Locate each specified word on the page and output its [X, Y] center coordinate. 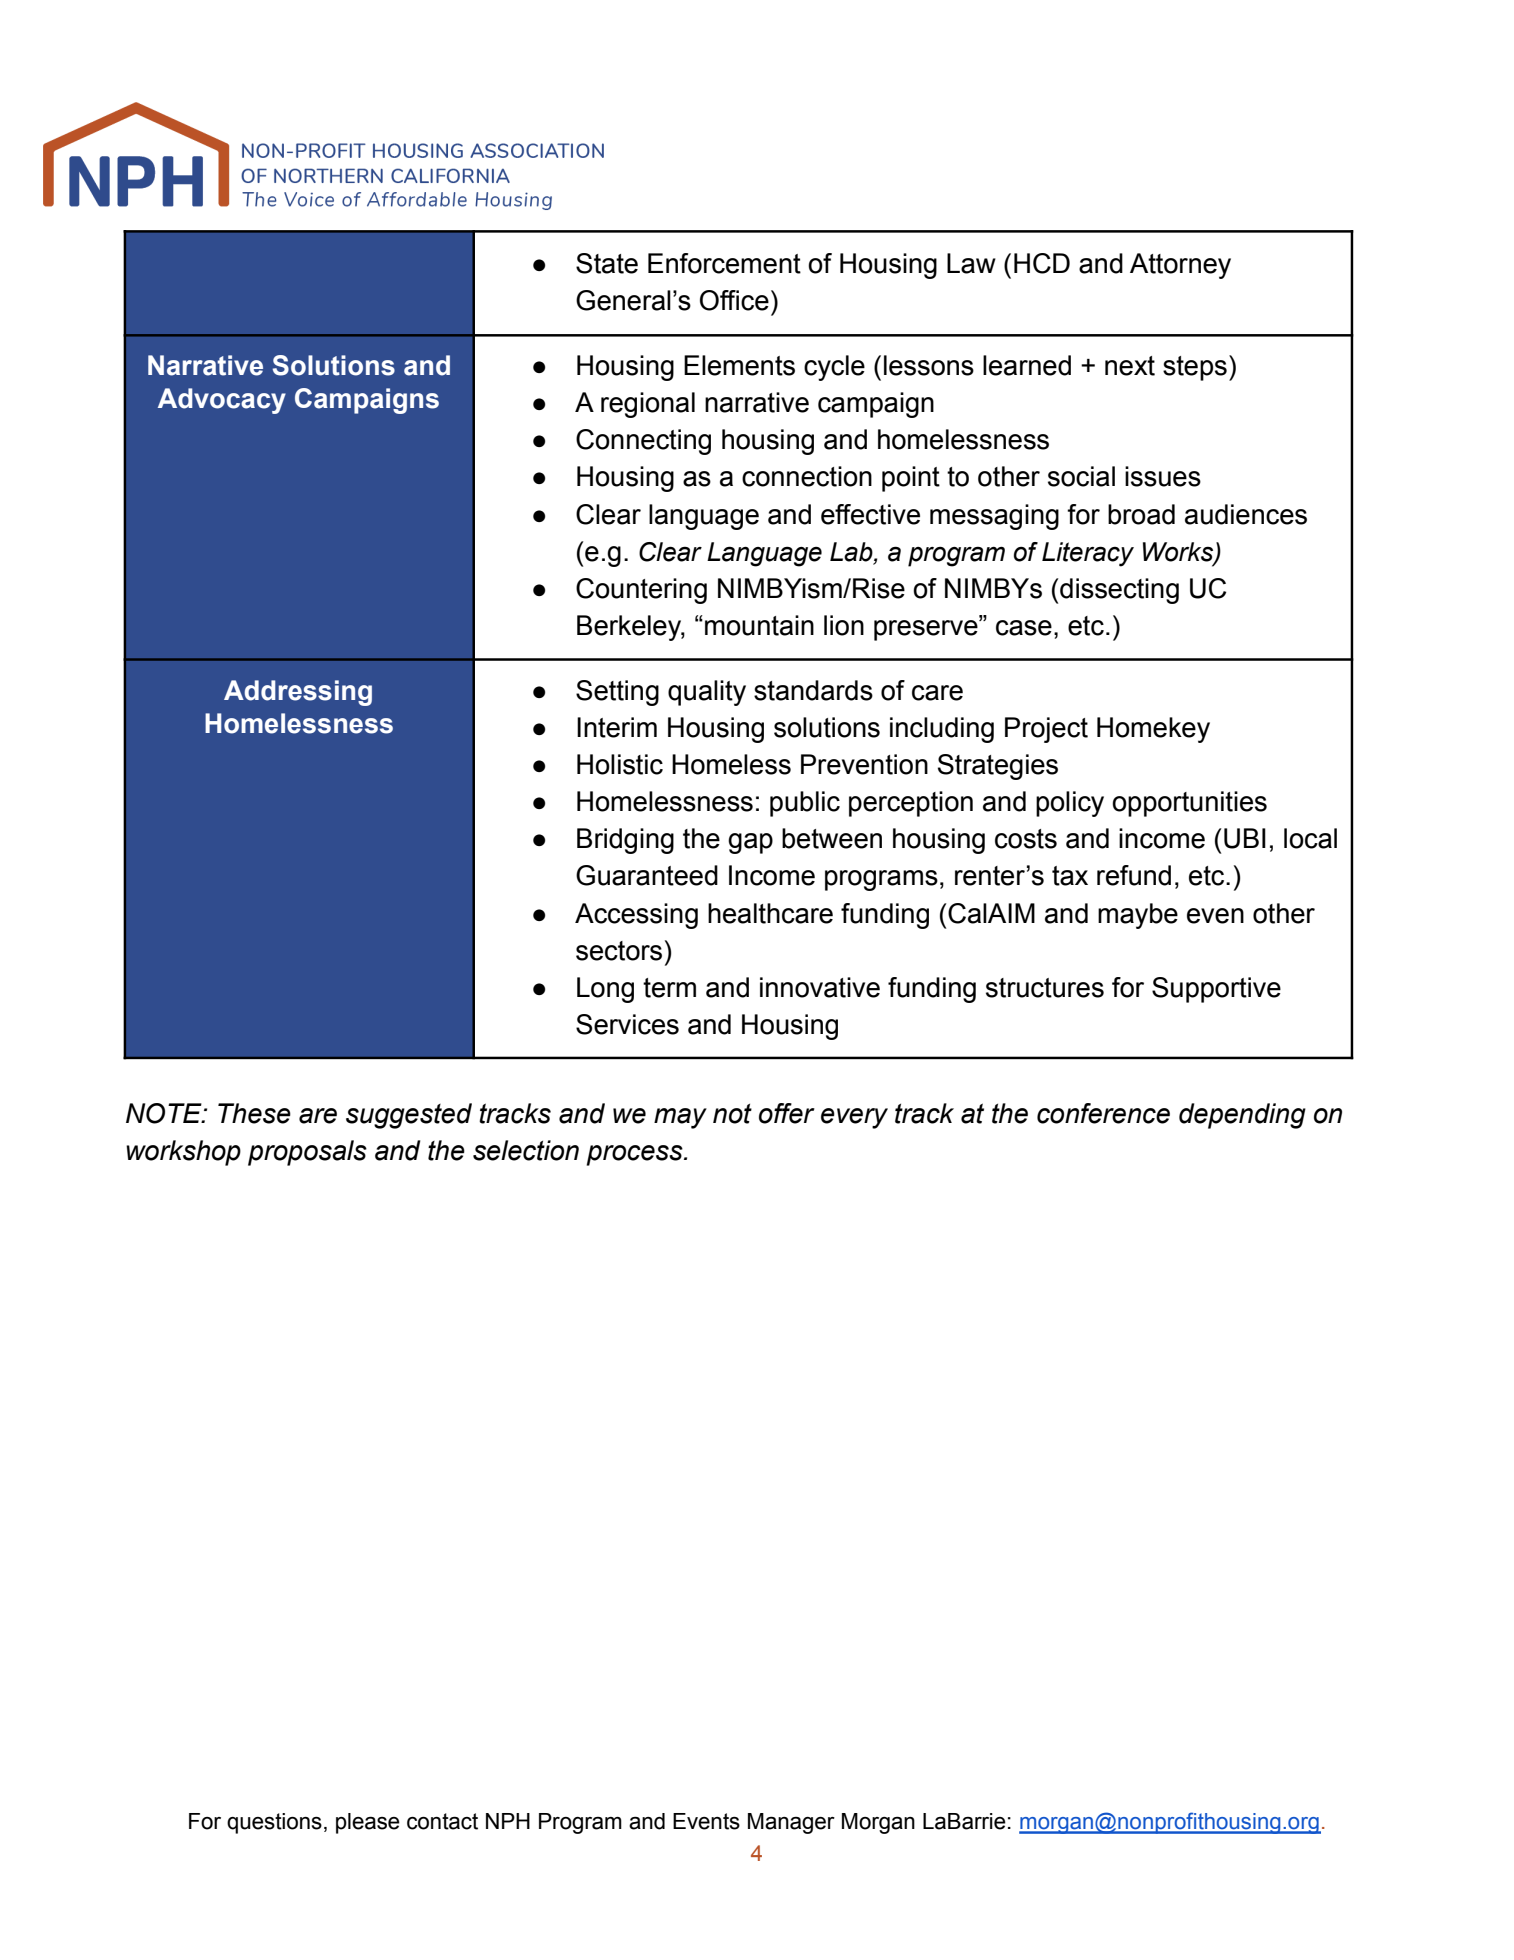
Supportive [1216, 990]
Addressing [298, 693]
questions [274, 1823]
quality [707, 693]
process [635, 1155]
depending [1242, 1116]
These [254, 1113]
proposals [307, 1153]
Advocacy [222, 401]
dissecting [1119, 591]
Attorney [1180, 266]
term [669, 988]
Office [734, 300]
